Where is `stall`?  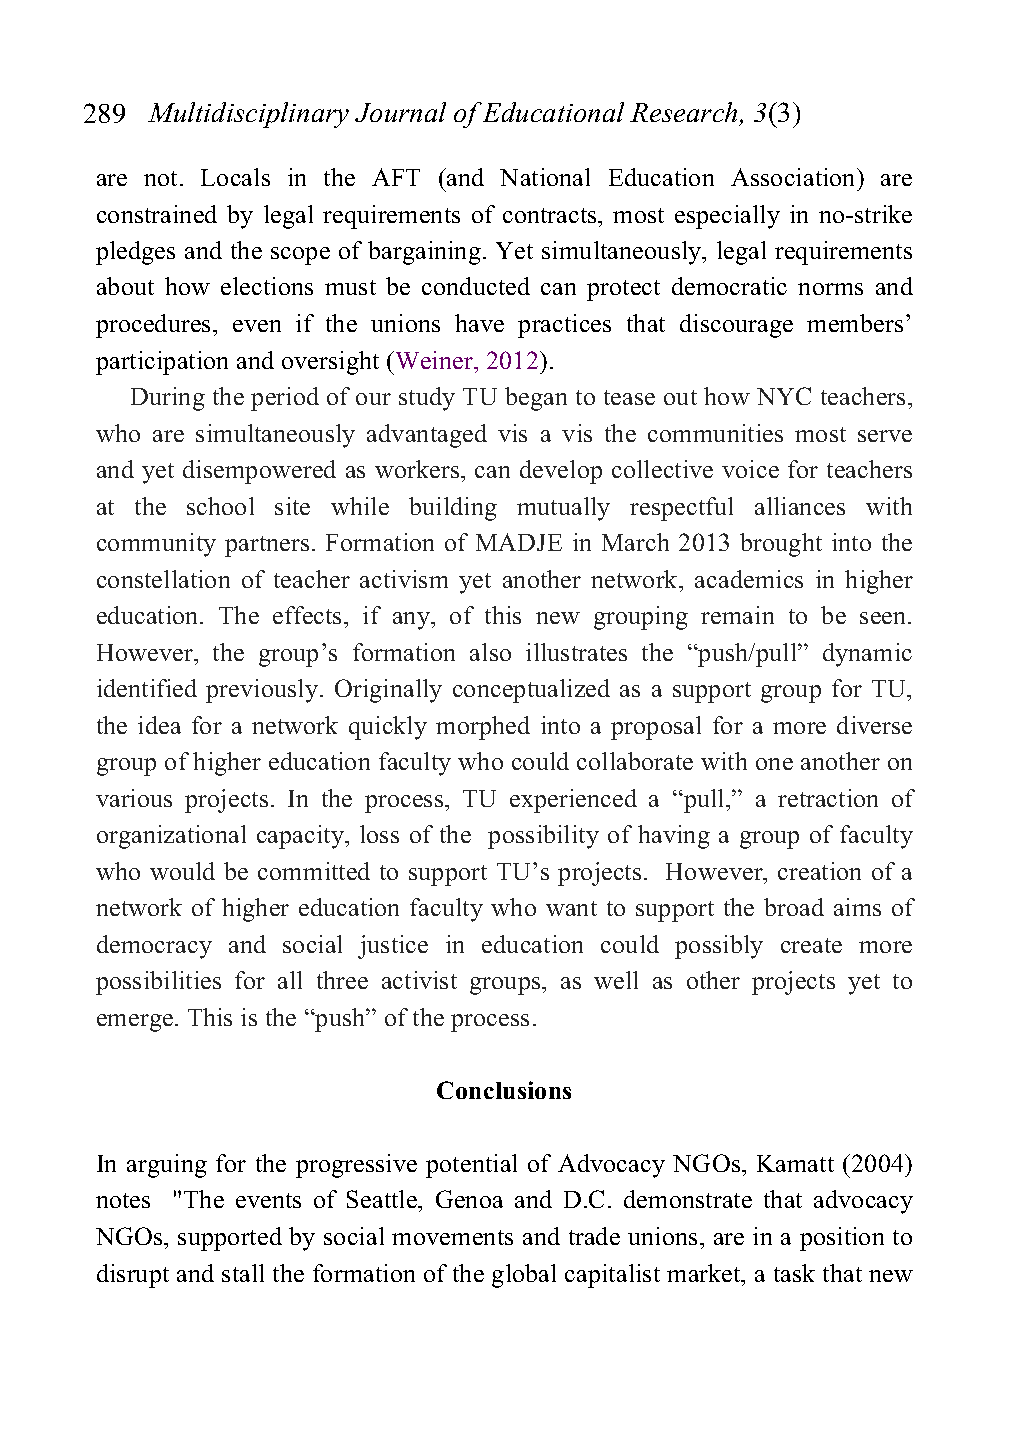
stall is located at coordinates (243, 1273).
